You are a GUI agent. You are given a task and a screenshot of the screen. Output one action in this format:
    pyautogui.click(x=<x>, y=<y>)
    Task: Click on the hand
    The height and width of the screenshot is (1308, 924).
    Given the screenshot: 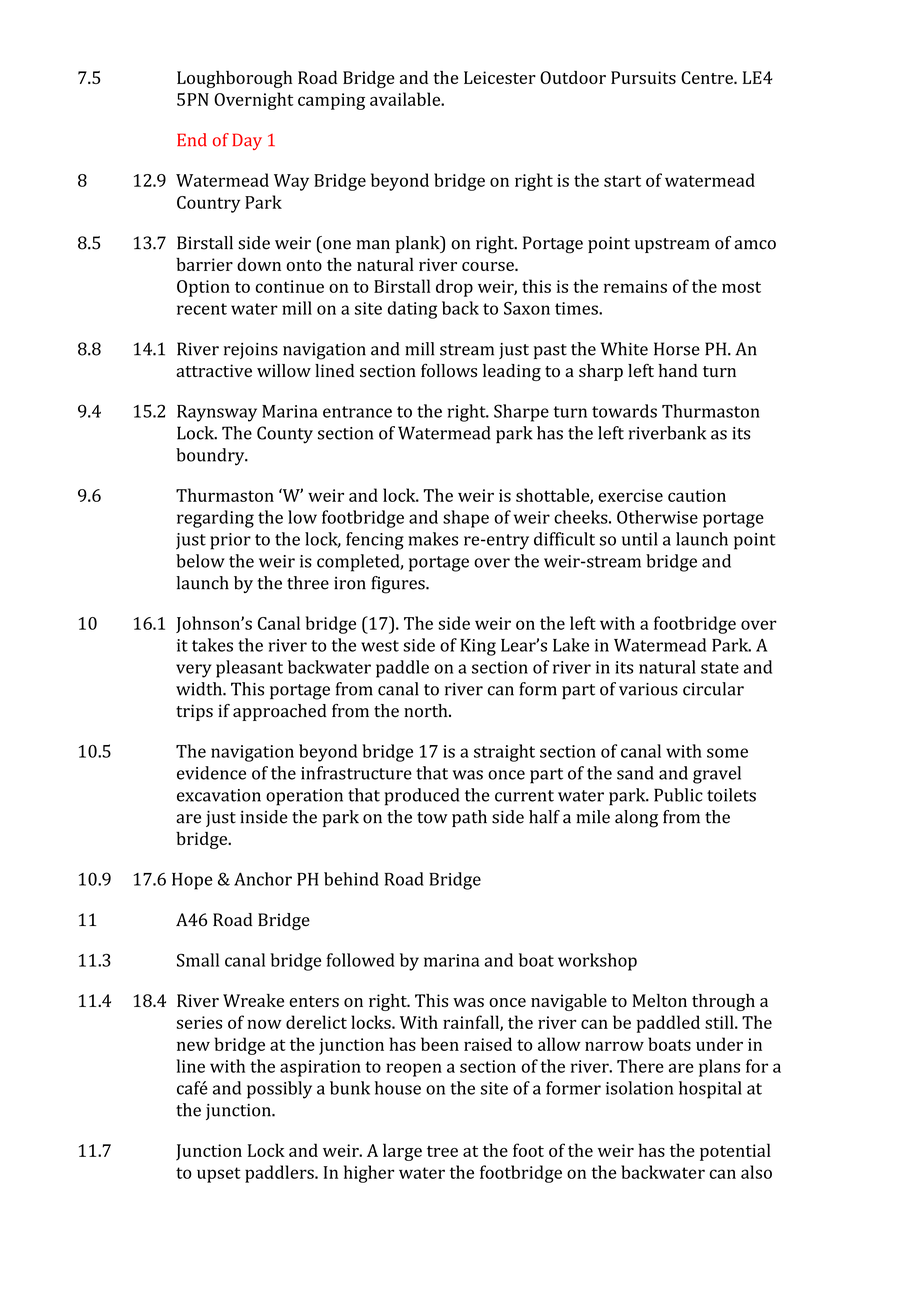 What is the action you would take?
    pyautogui.click(x=678, y=370)
